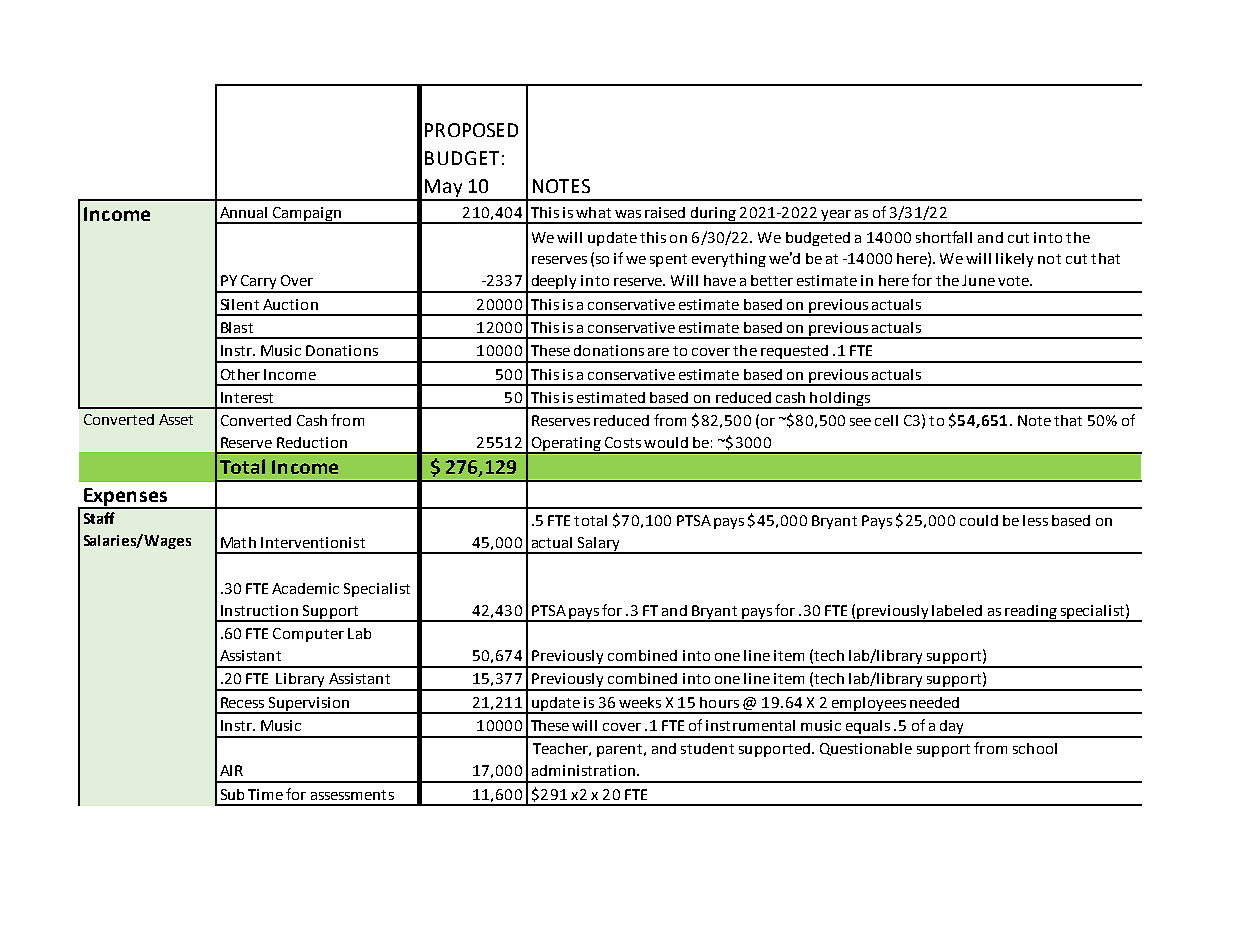  Describe the element at coordinates (599, 545) in the screenshot. I see `Salary` at that location.
